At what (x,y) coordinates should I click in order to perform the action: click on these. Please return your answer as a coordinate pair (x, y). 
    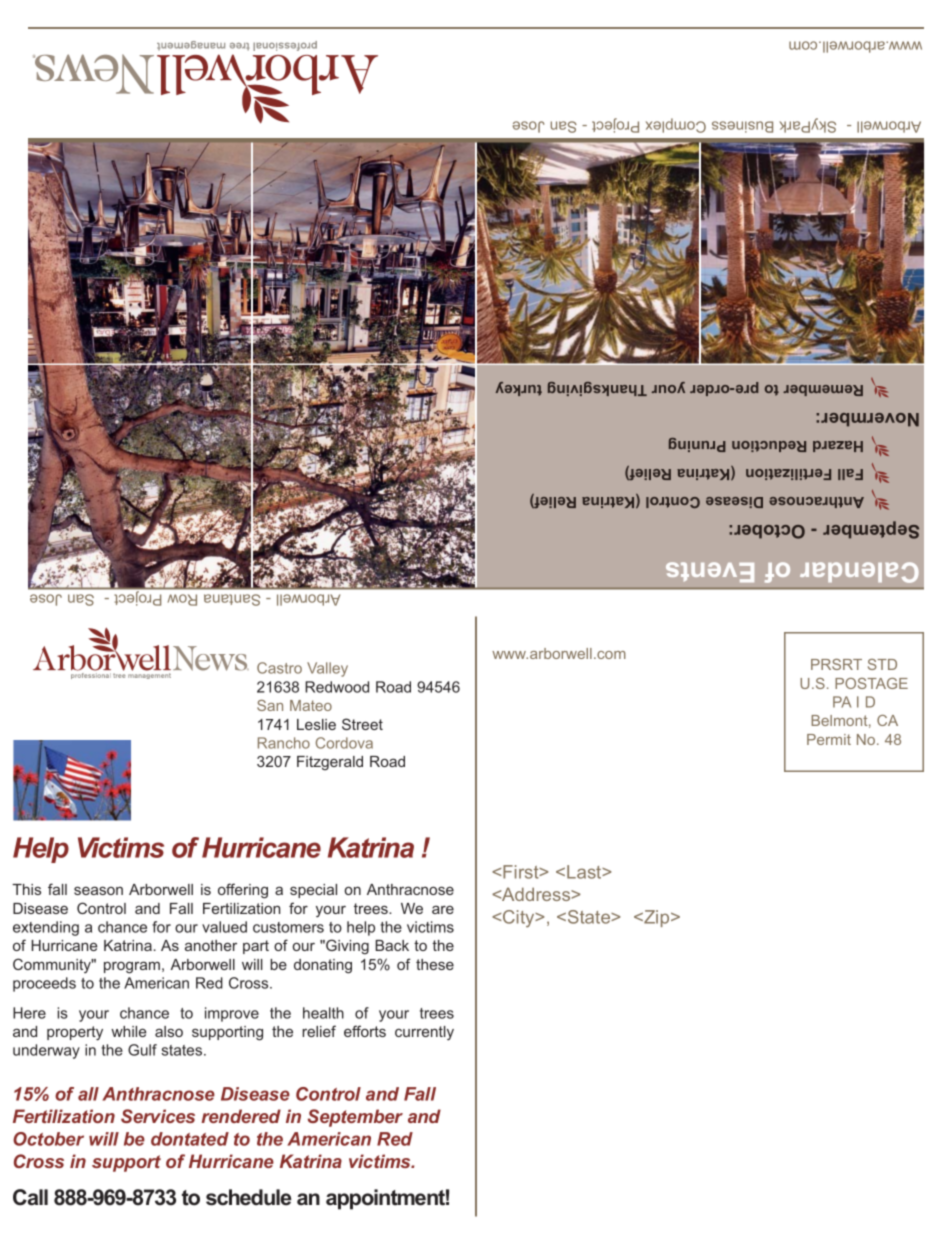
    Looking at the image, I should click on (435, 964).
